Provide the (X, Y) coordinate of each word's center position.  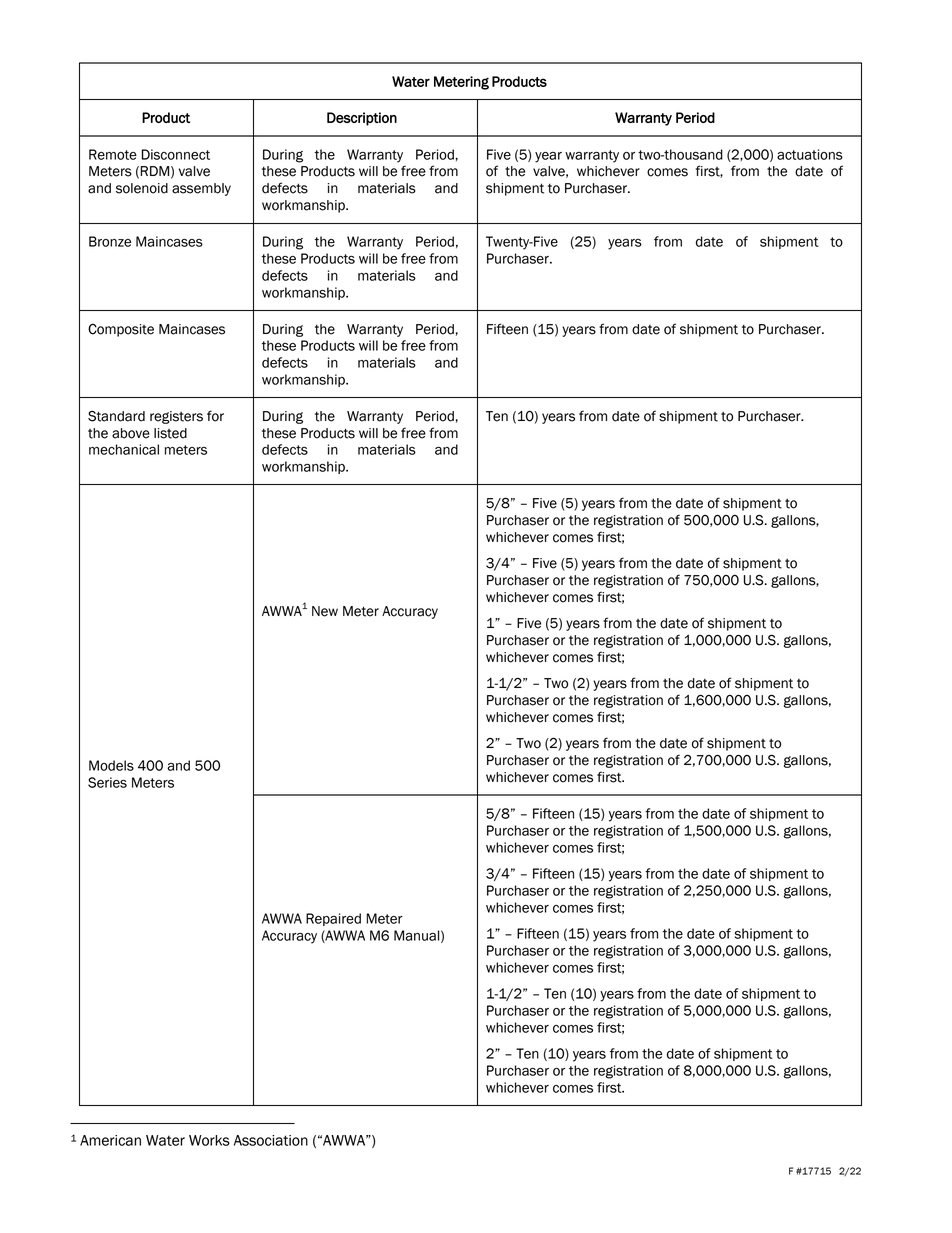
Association (271, 1140)
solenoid (142, 188)
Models (111, 765)
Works (209, 1140)
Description (362, 119)
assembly (201, 189)
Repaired (333, 919)
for (215, 416)
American (110, 1140)
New (325, 611)
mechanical (124, 449)
